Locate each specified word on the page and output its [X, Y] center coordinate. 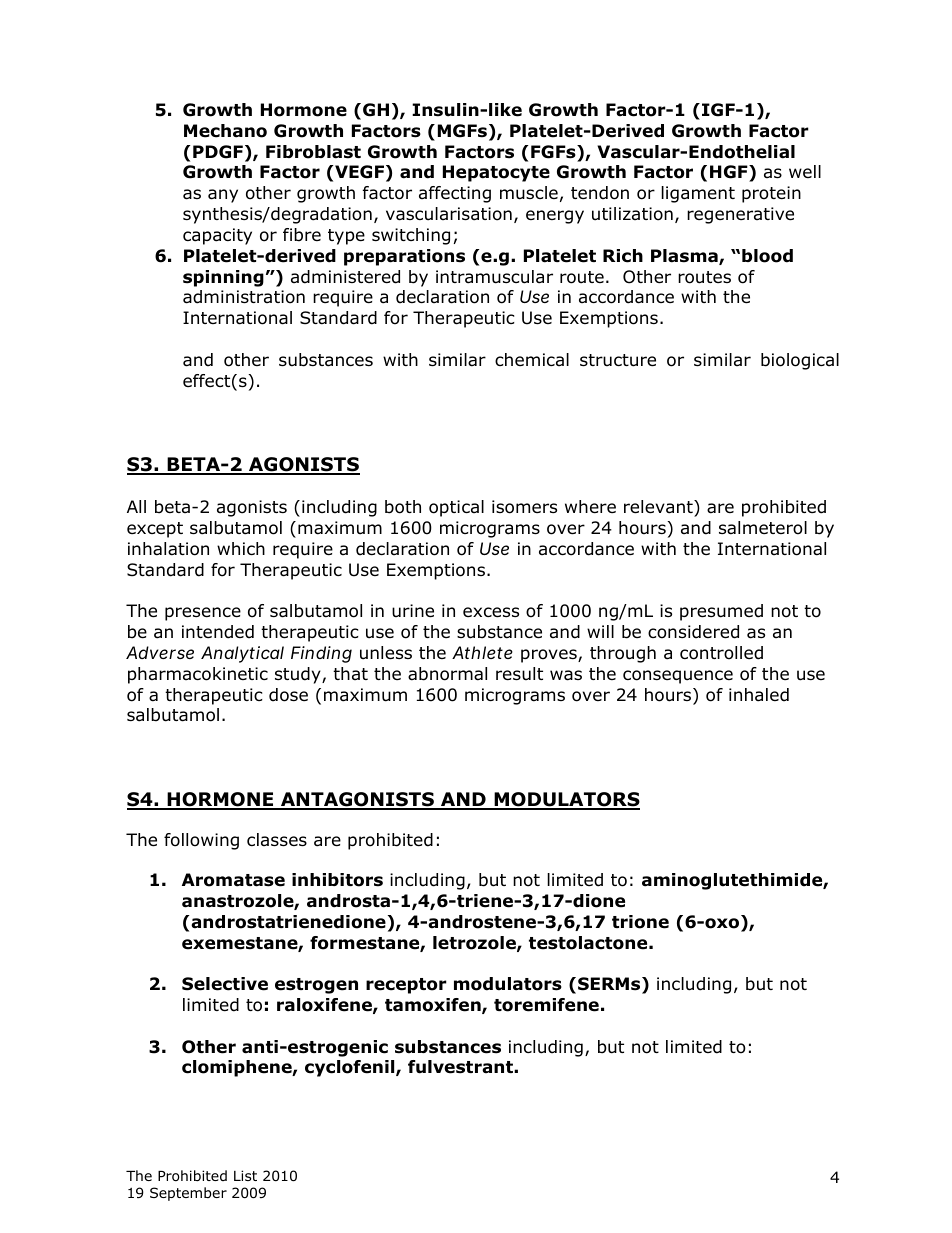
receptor [406, 986]
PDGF [218, 152]
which [241, 548]
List [245, 1175]
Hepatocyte [496, 173]
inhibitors [337, 880]
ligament [698, 194]
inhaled [759, 695]
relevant [659, 508]
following [201, 841]
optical [456, 508]
